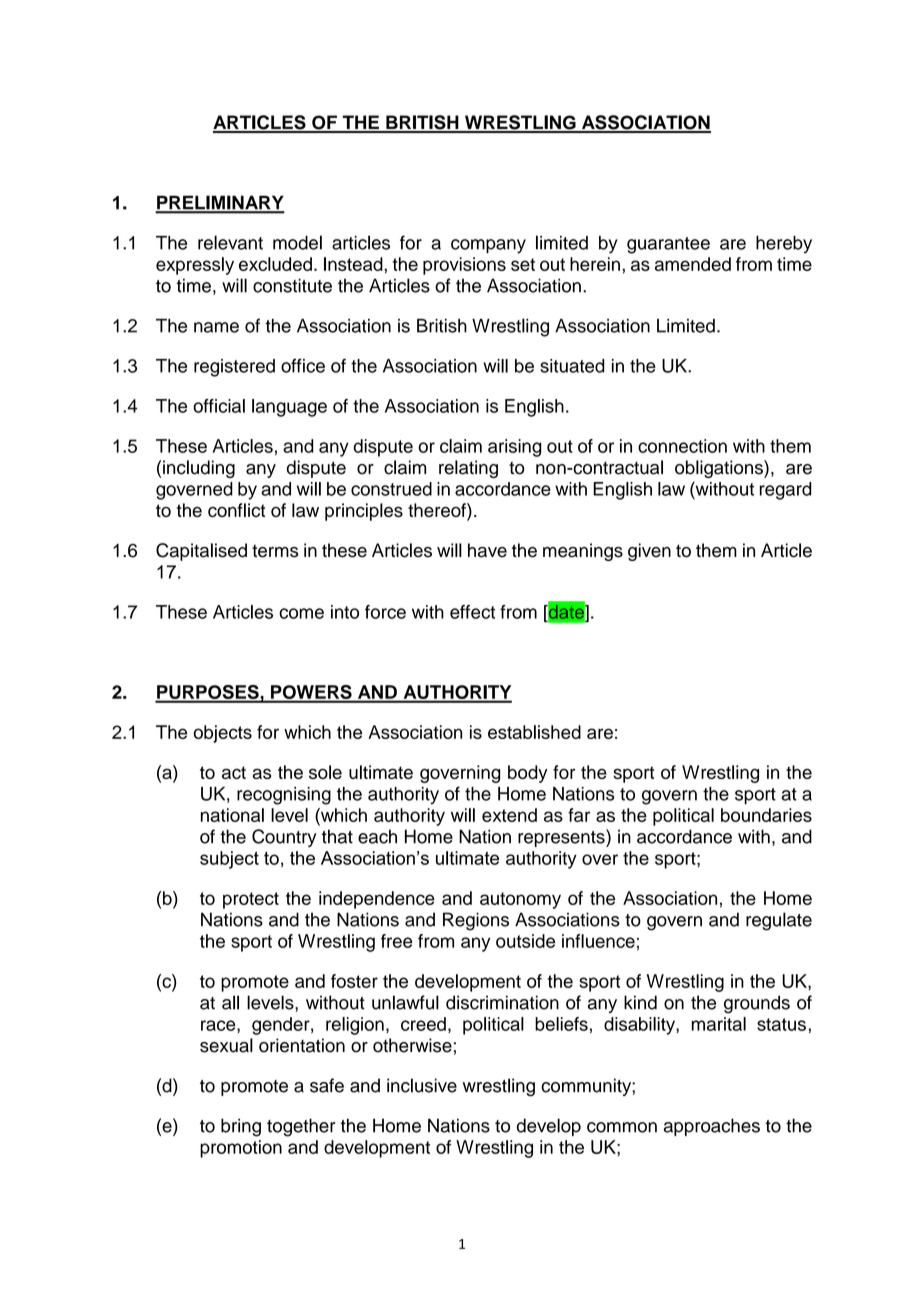  I want to click on approaches, so click(712, 1127).
